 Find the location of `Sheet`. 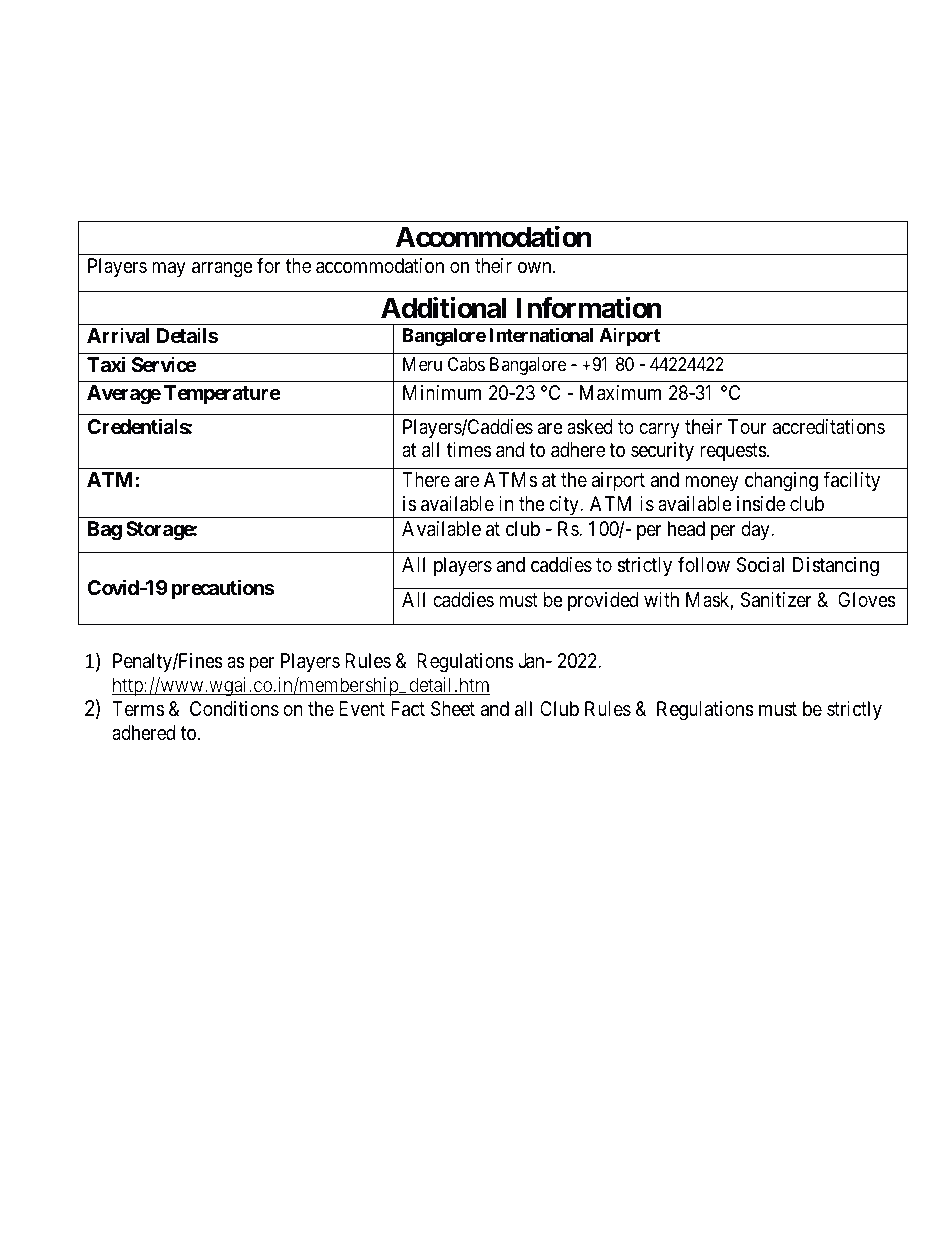

Sheet is located at coordinates (453, 709).
